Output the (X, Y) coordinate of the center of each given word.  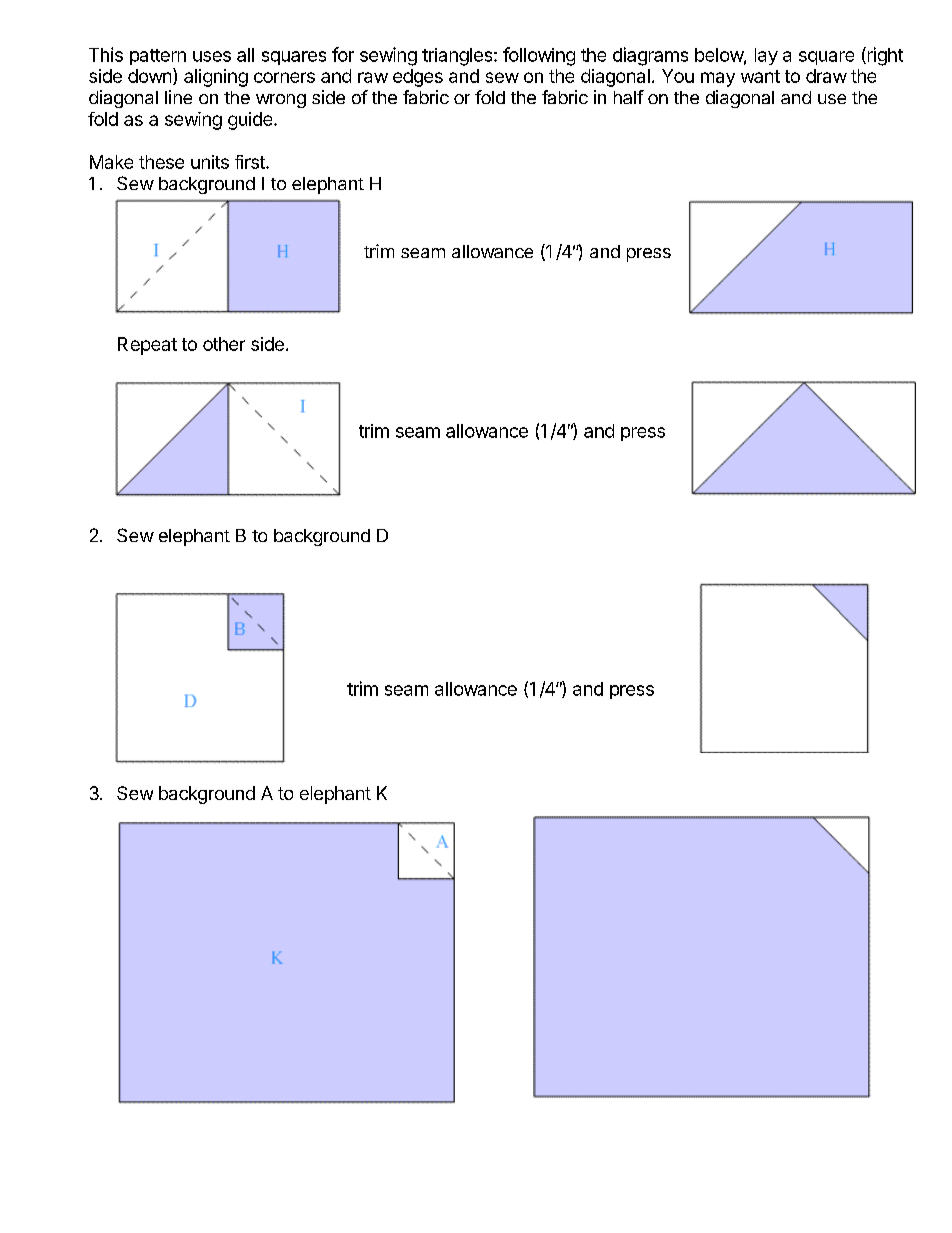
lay (766, 56)
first (251, 162)
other (224, 344)
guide (251, 121)
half (629, 97)
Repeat (147, 346)
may (718, 79)
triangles (458, 57)
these (161, 162)
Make (111, 162)
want (760, 76)
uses (212, 56)
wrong (281, 101)
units (210, 162)
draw (826, 76)
